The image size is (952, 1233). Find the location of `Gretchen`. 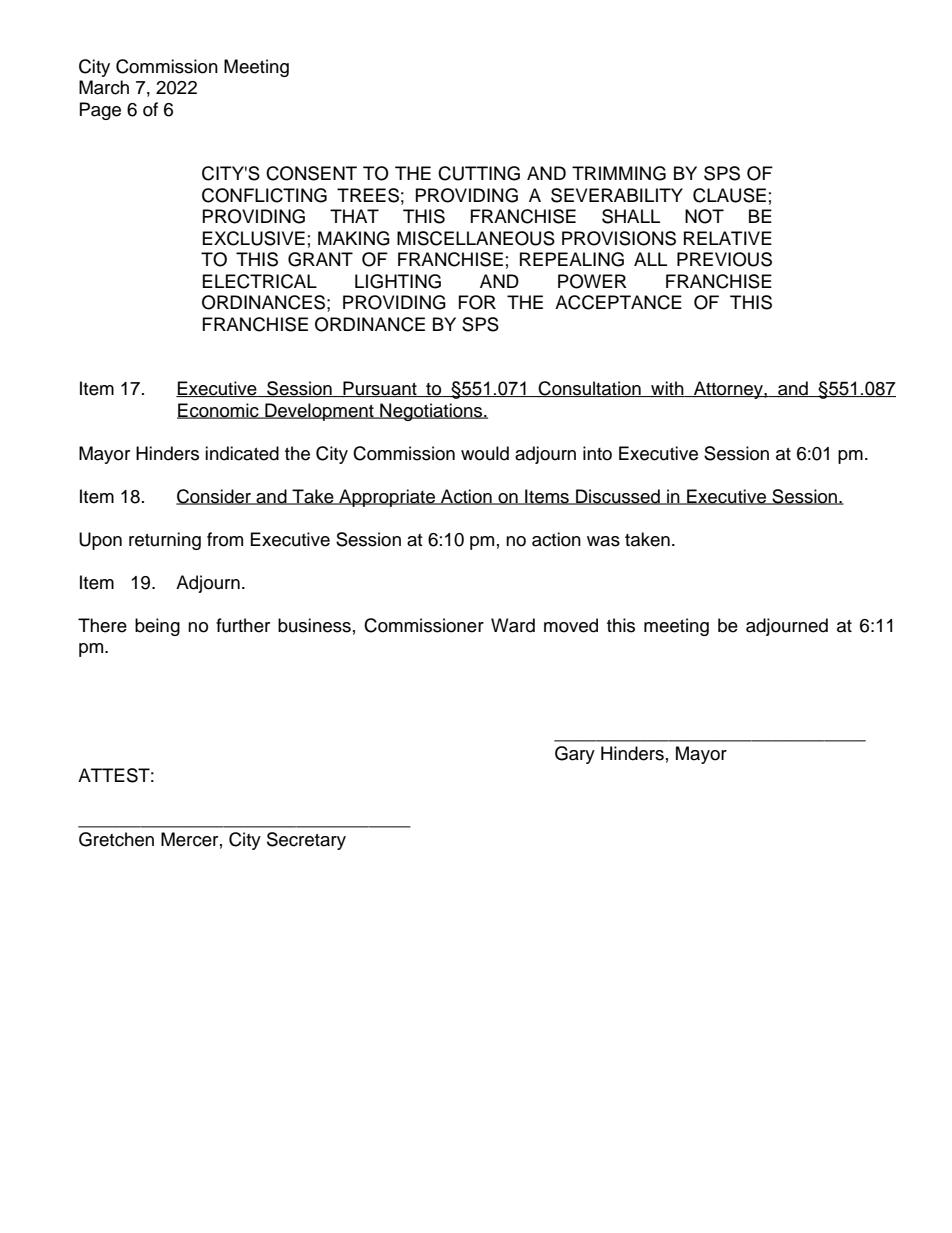

Gretchen is located at coordinates (116, 839).
